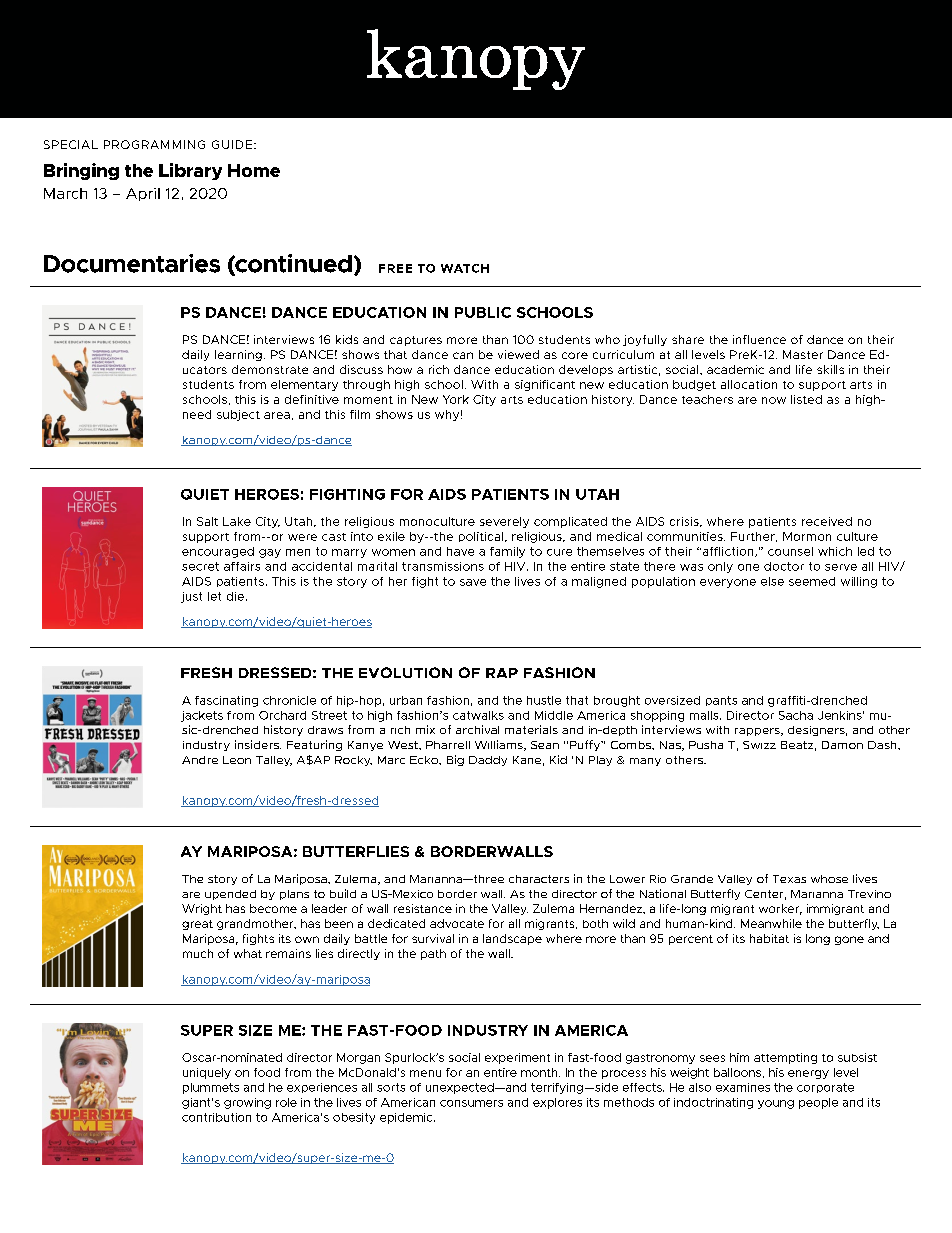 The height and width of the screenshot is (1233, 952). What do you see at coordinates (465, 268) in the screenshot?
I see `WATCH` at bounding box center [465, 268].
